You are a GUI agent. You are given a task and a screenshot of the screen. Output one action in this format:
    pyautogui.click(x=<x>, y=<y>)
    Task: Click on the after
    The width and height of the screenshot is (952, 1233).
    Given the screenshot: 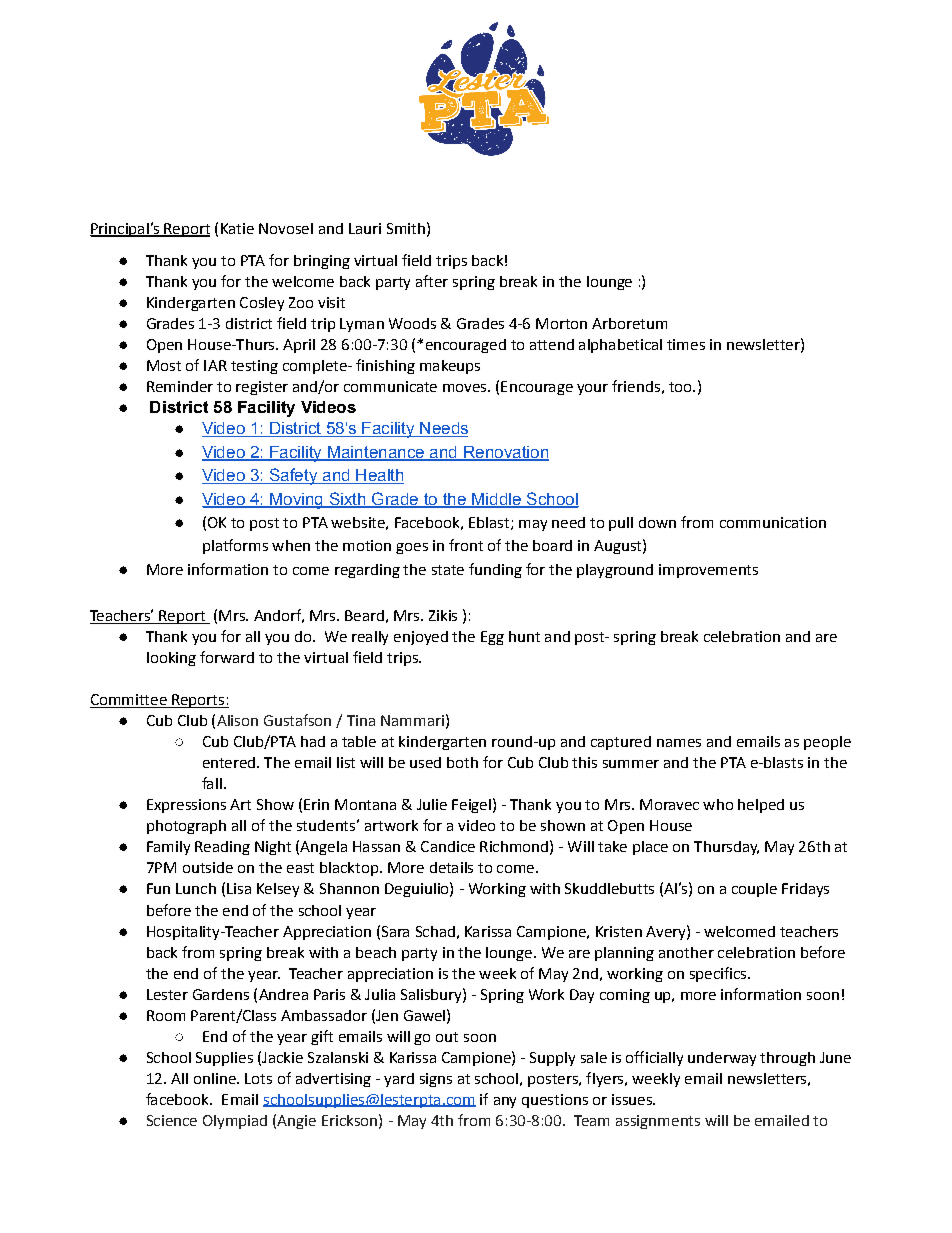 What is the action you would take?
    pyautogui.click(x=432, y=281)
